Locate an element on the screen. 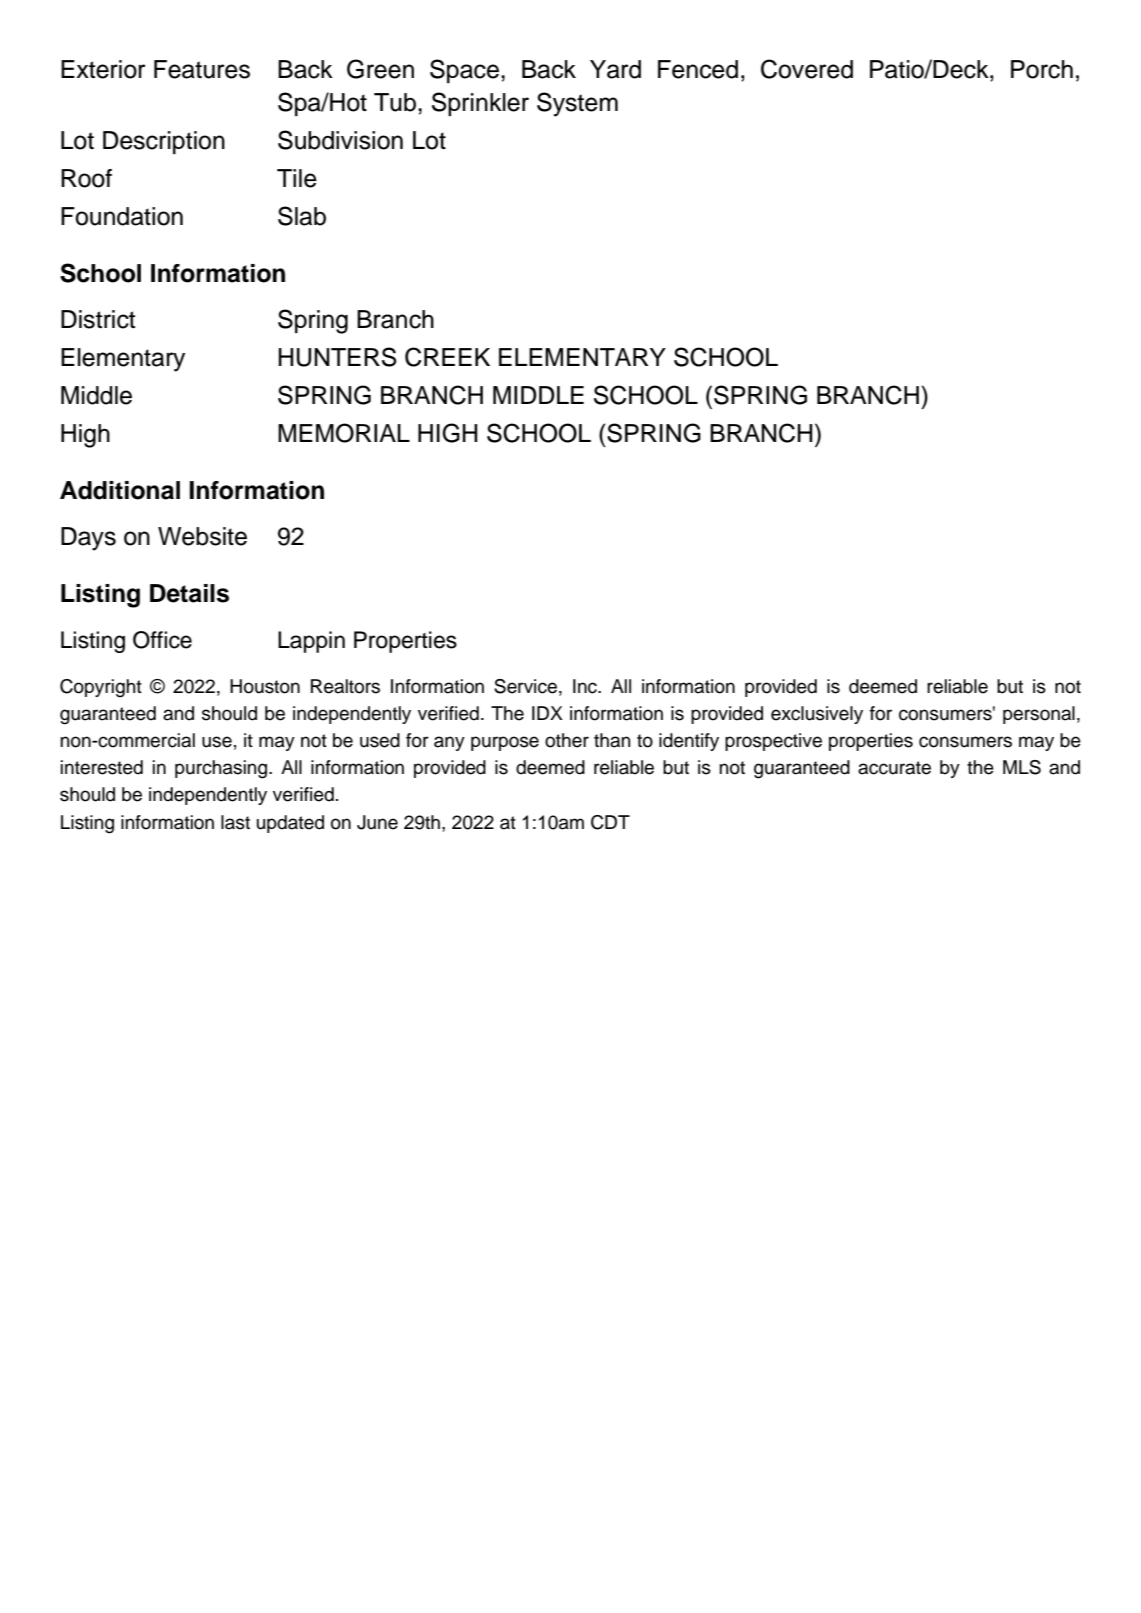 The width and height of the screenshot is (1141, 1613). Additional is located at coordinates (120, 490).
